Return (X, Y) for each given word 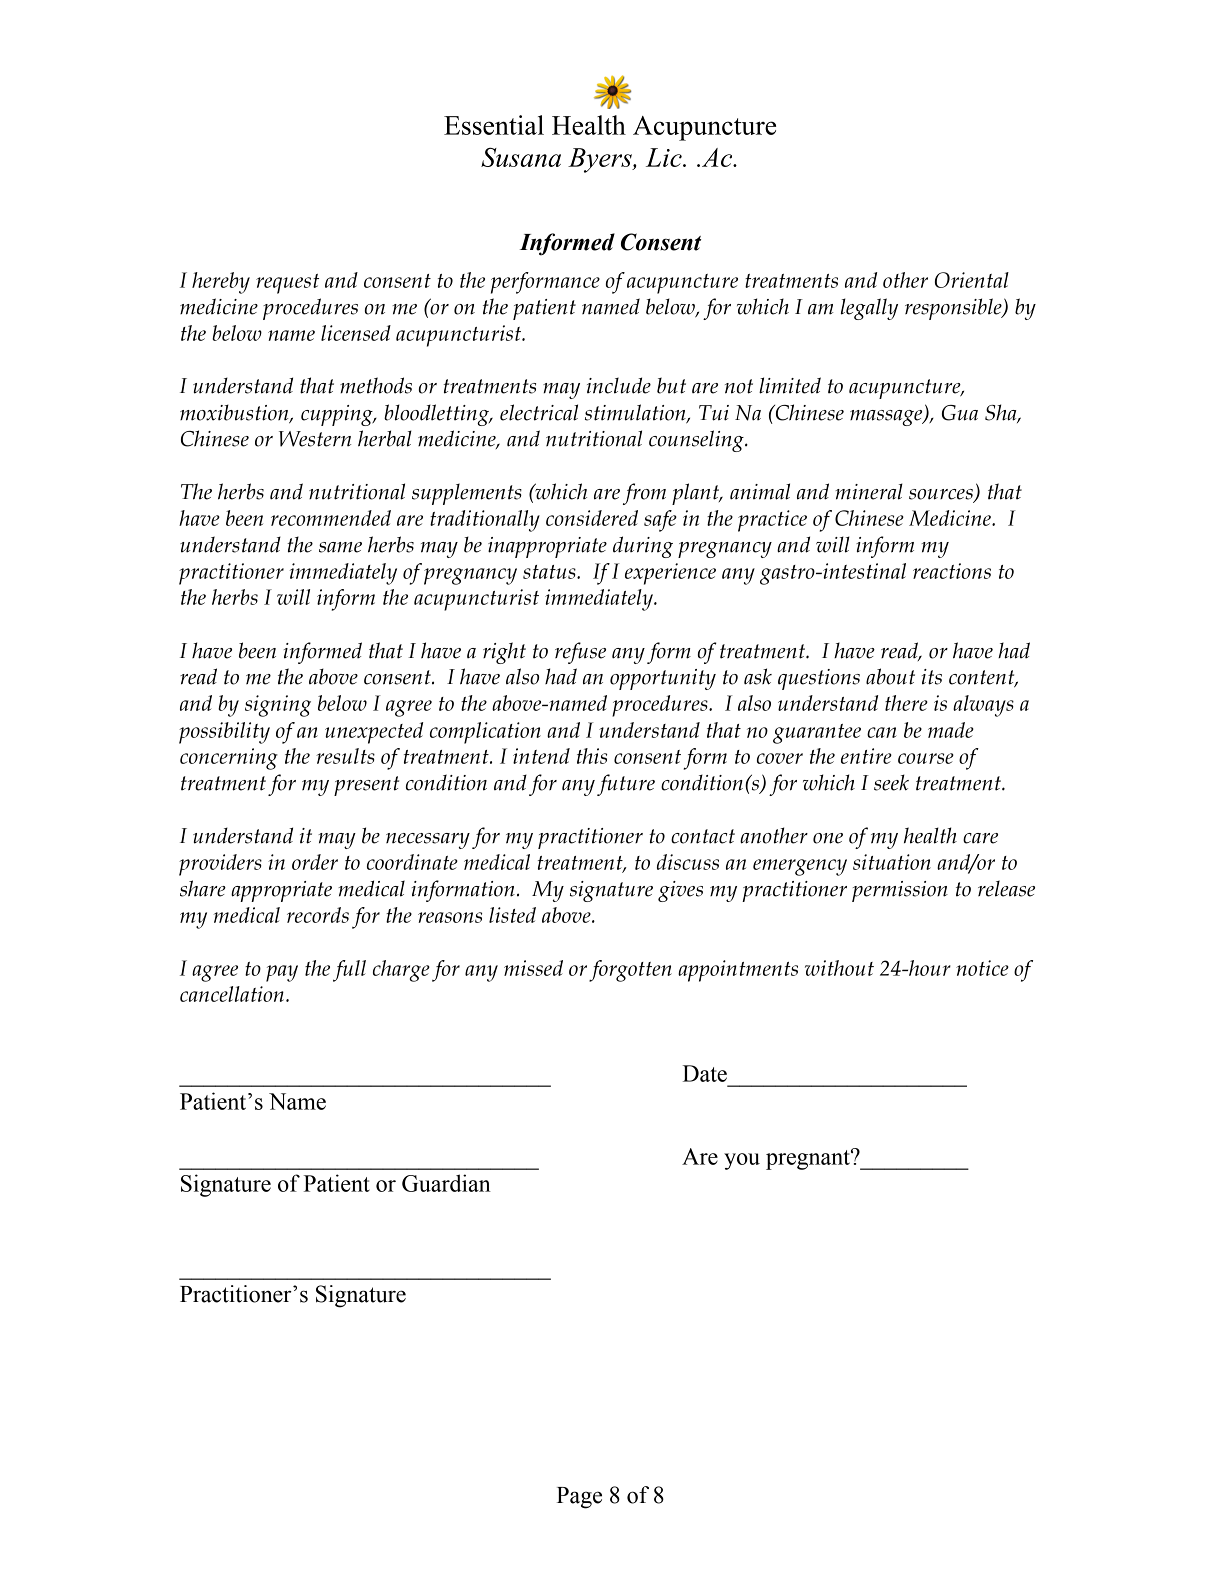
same (340, 547)
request (287, 284)
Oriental (972, 280)
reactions (952, 571)
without (839, 968)
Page (579, 1498)
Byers (601, 160)
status (550, 572)
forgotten (630, 971)
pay (282, 973)
